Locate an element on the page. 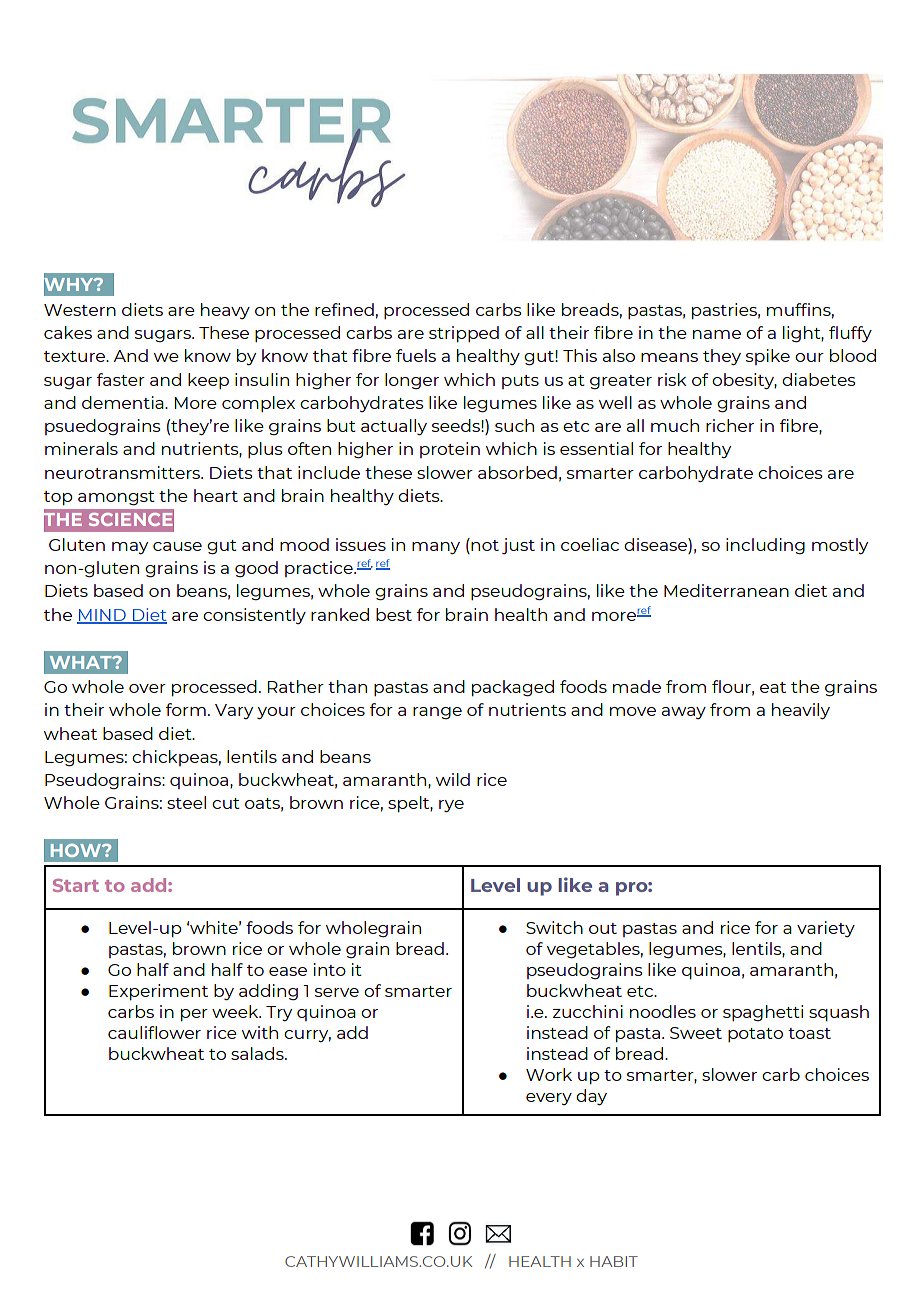 The image size is (924, 1308). spike is located at coordinates (768, 357).
